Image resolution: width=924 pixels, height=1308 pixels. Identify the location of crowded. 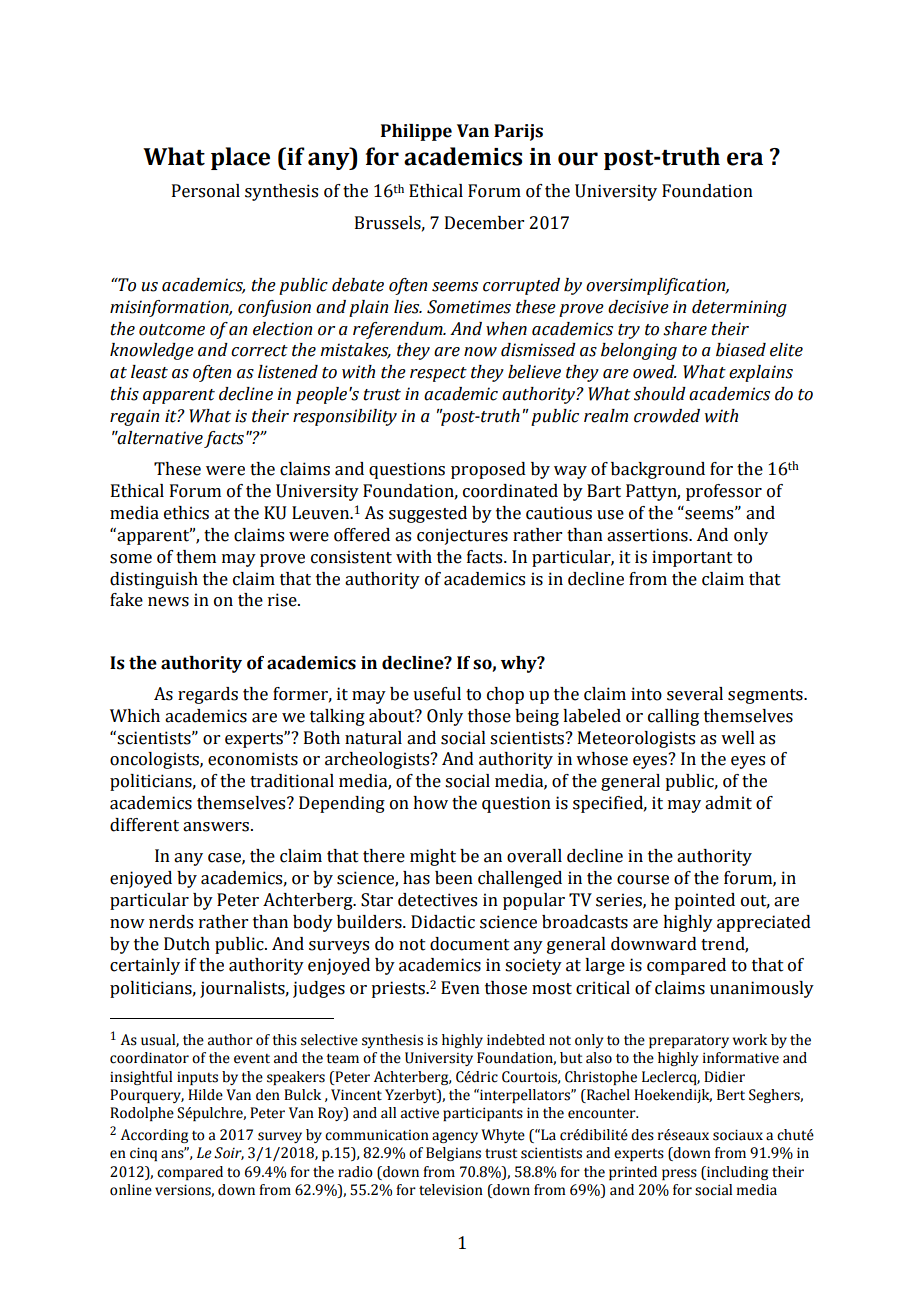
(667, 416).
